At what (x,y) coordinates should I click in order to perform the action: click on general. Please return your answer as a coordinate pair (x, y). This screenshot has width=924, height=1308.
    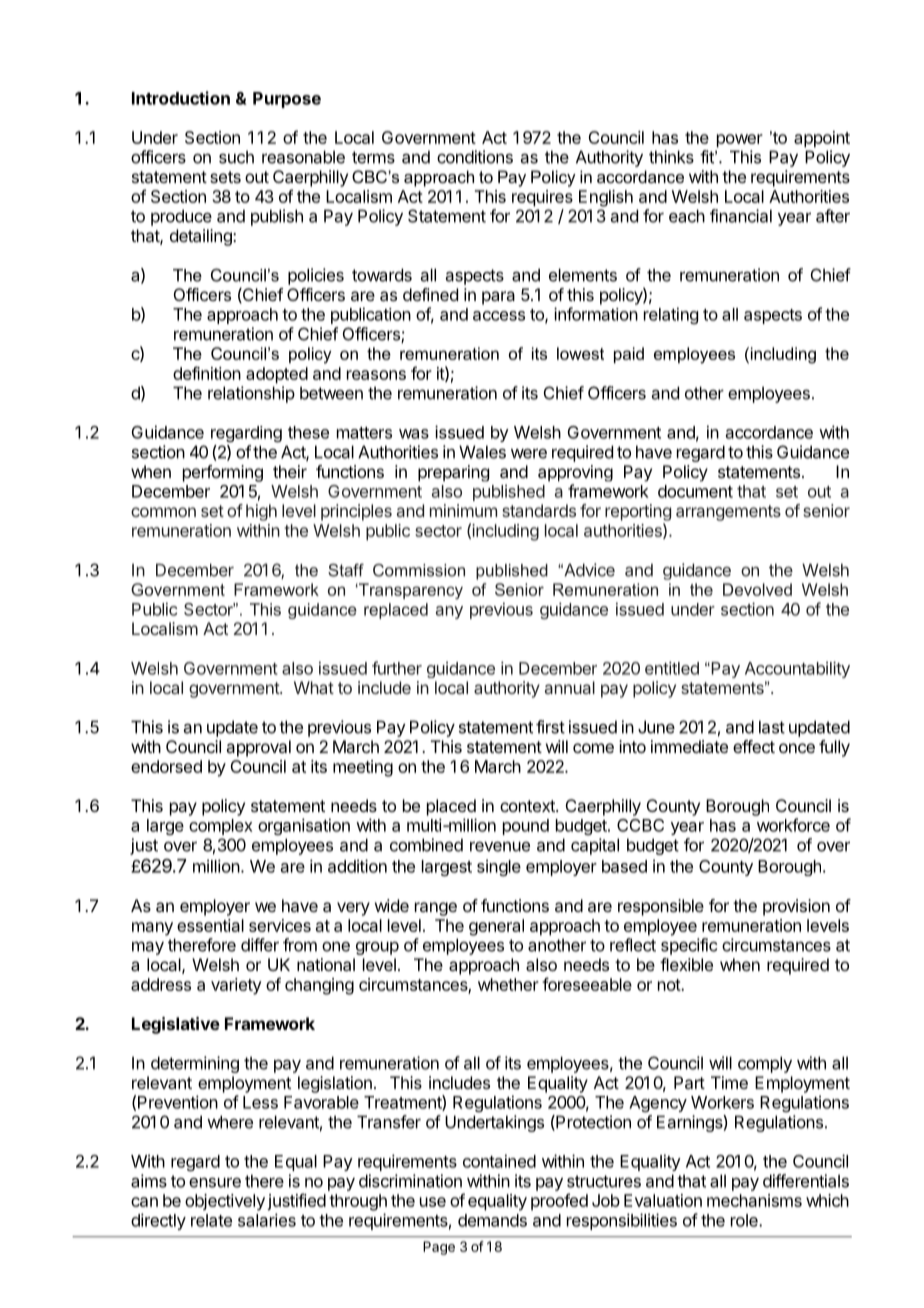
    Looking at the image, I should click on (496, 927).
